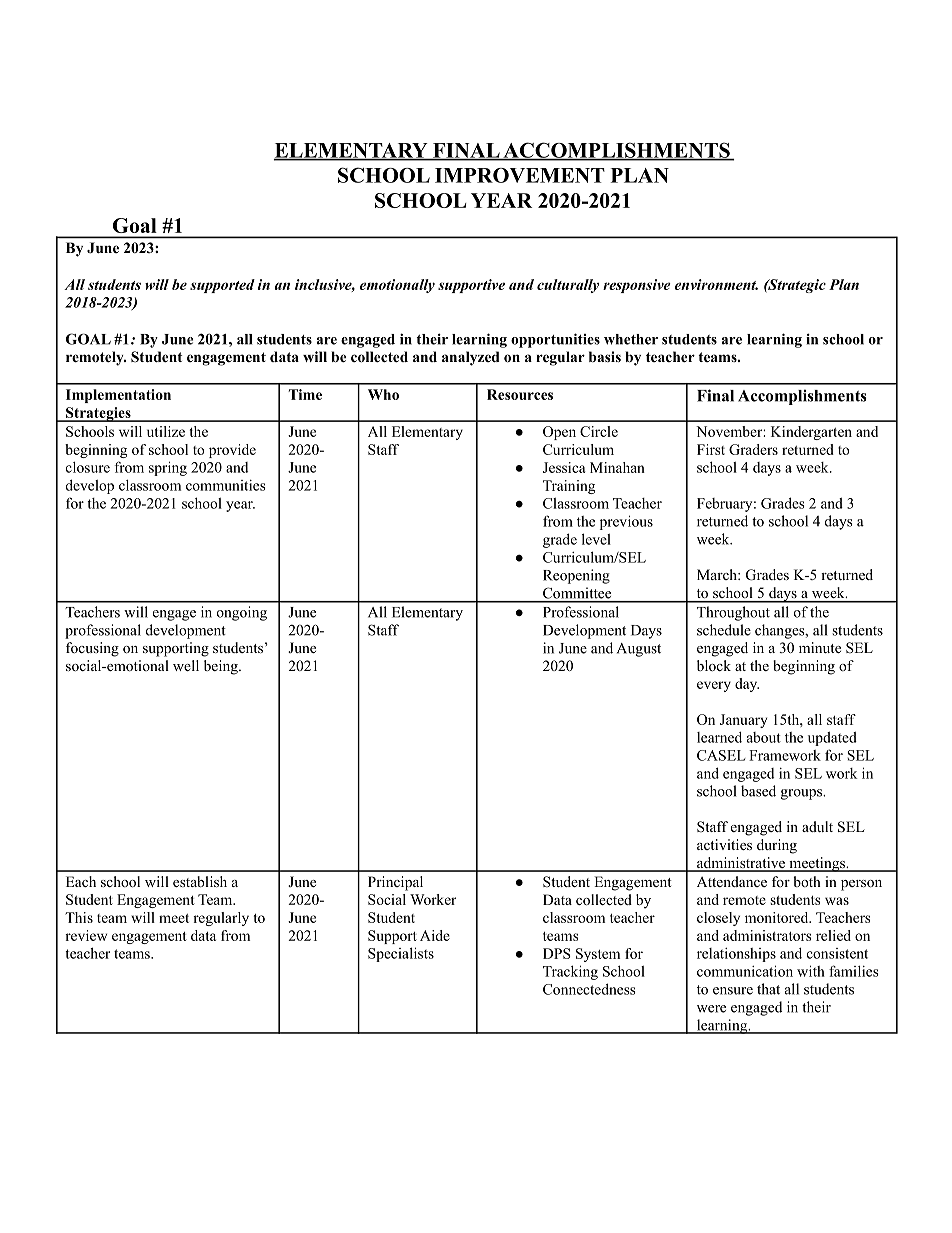  I want to click on ongoing, so click(242, 613).
